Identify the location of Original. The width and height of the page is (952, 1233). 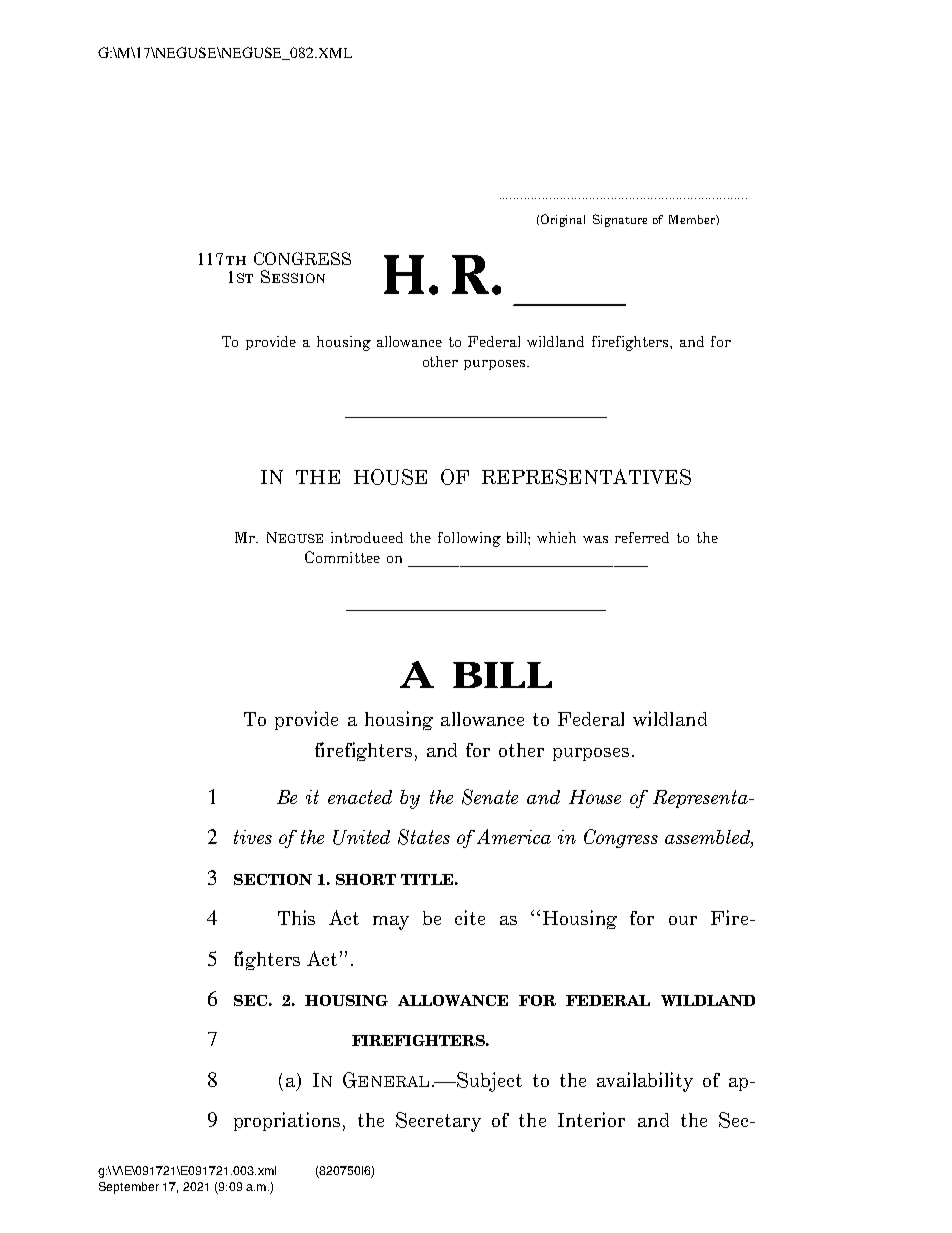
(563, 220).
